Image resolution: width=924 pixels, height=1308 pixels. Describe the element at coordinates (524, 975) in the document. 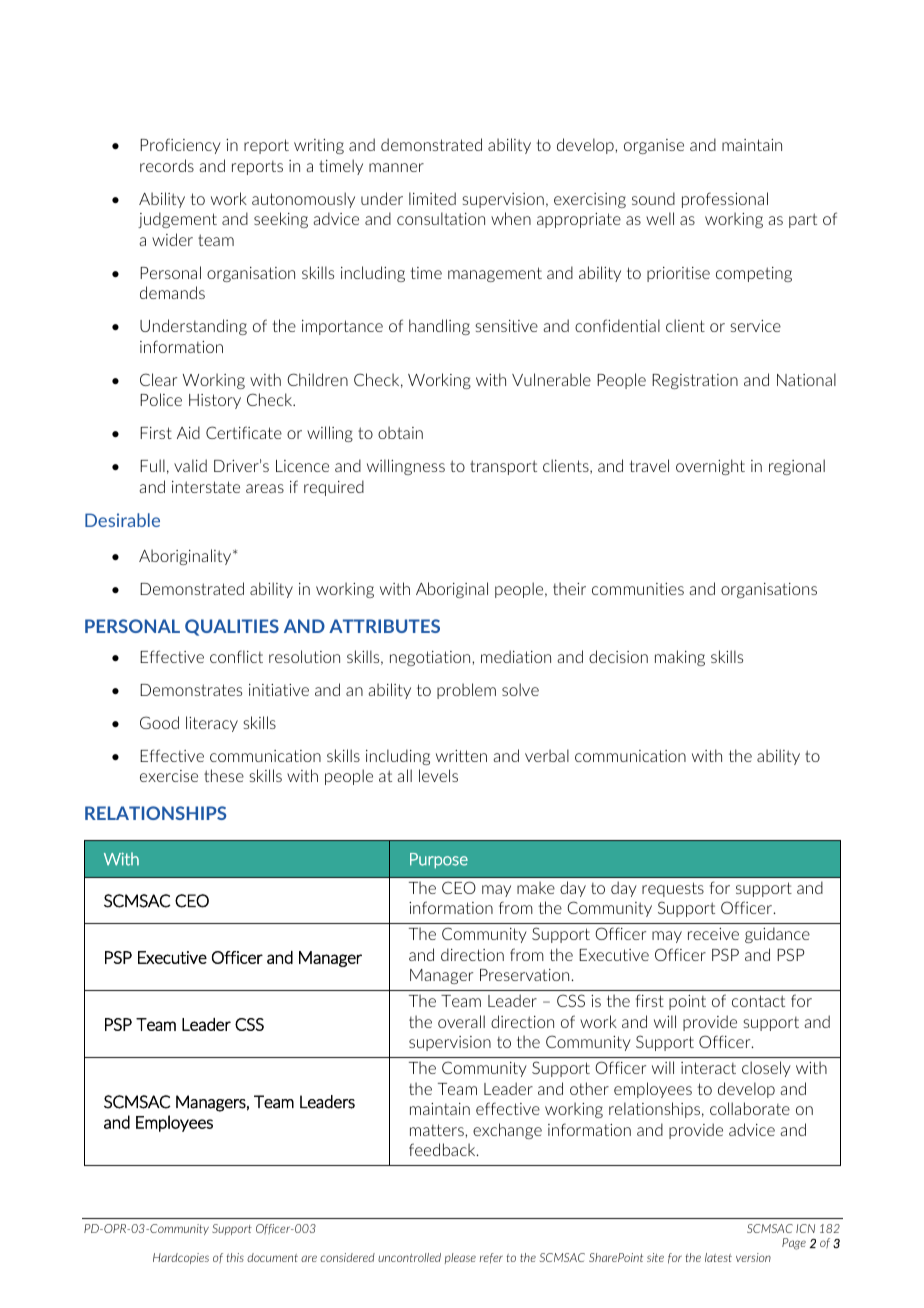

I see `Preservation` at that location.
